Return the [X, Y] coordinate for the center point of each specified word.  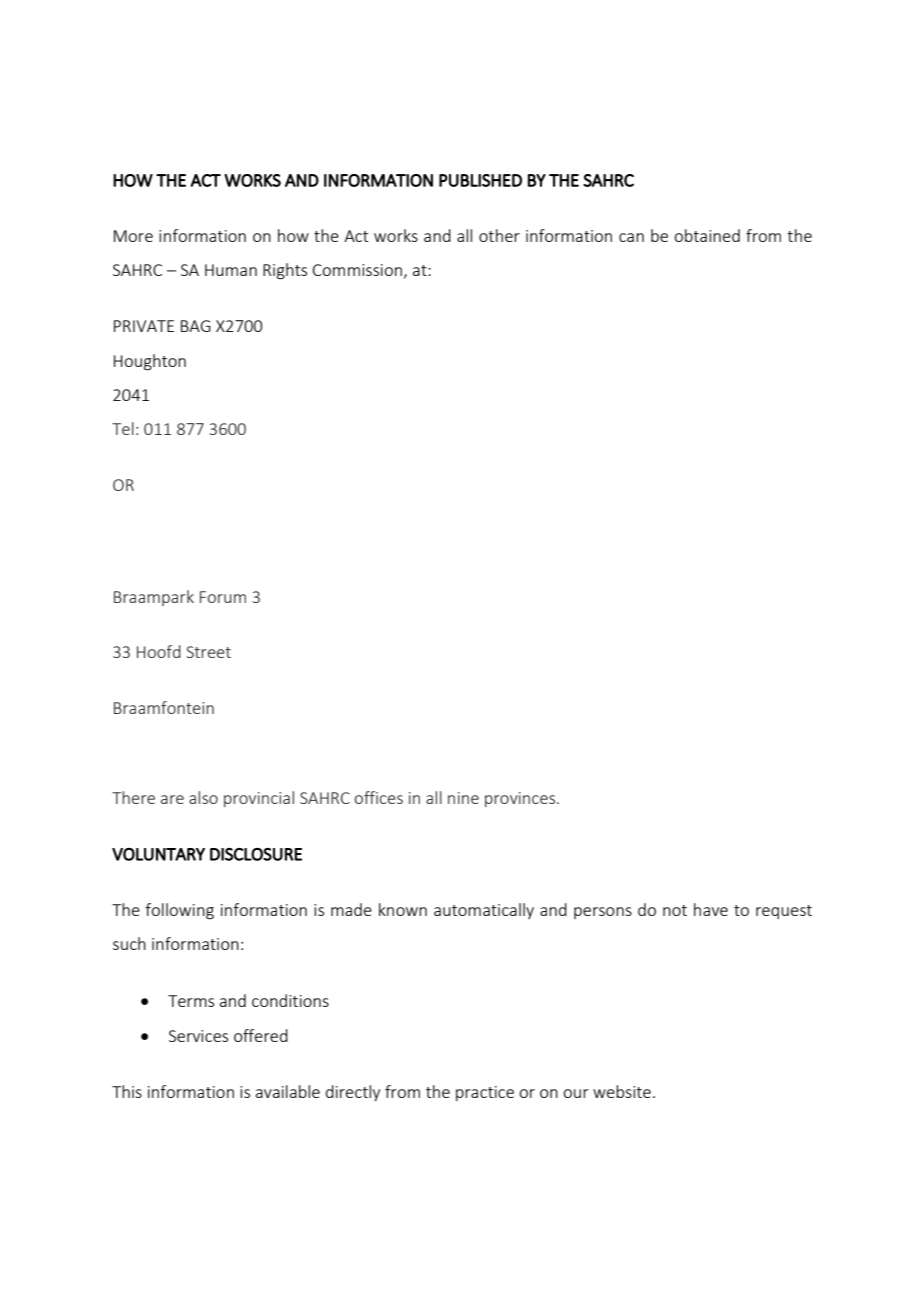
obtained [707, 235]
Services [198, 1036]
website [622, 1091]
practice [485, 1093]
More [133, 236]
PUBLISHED [480, 180]
